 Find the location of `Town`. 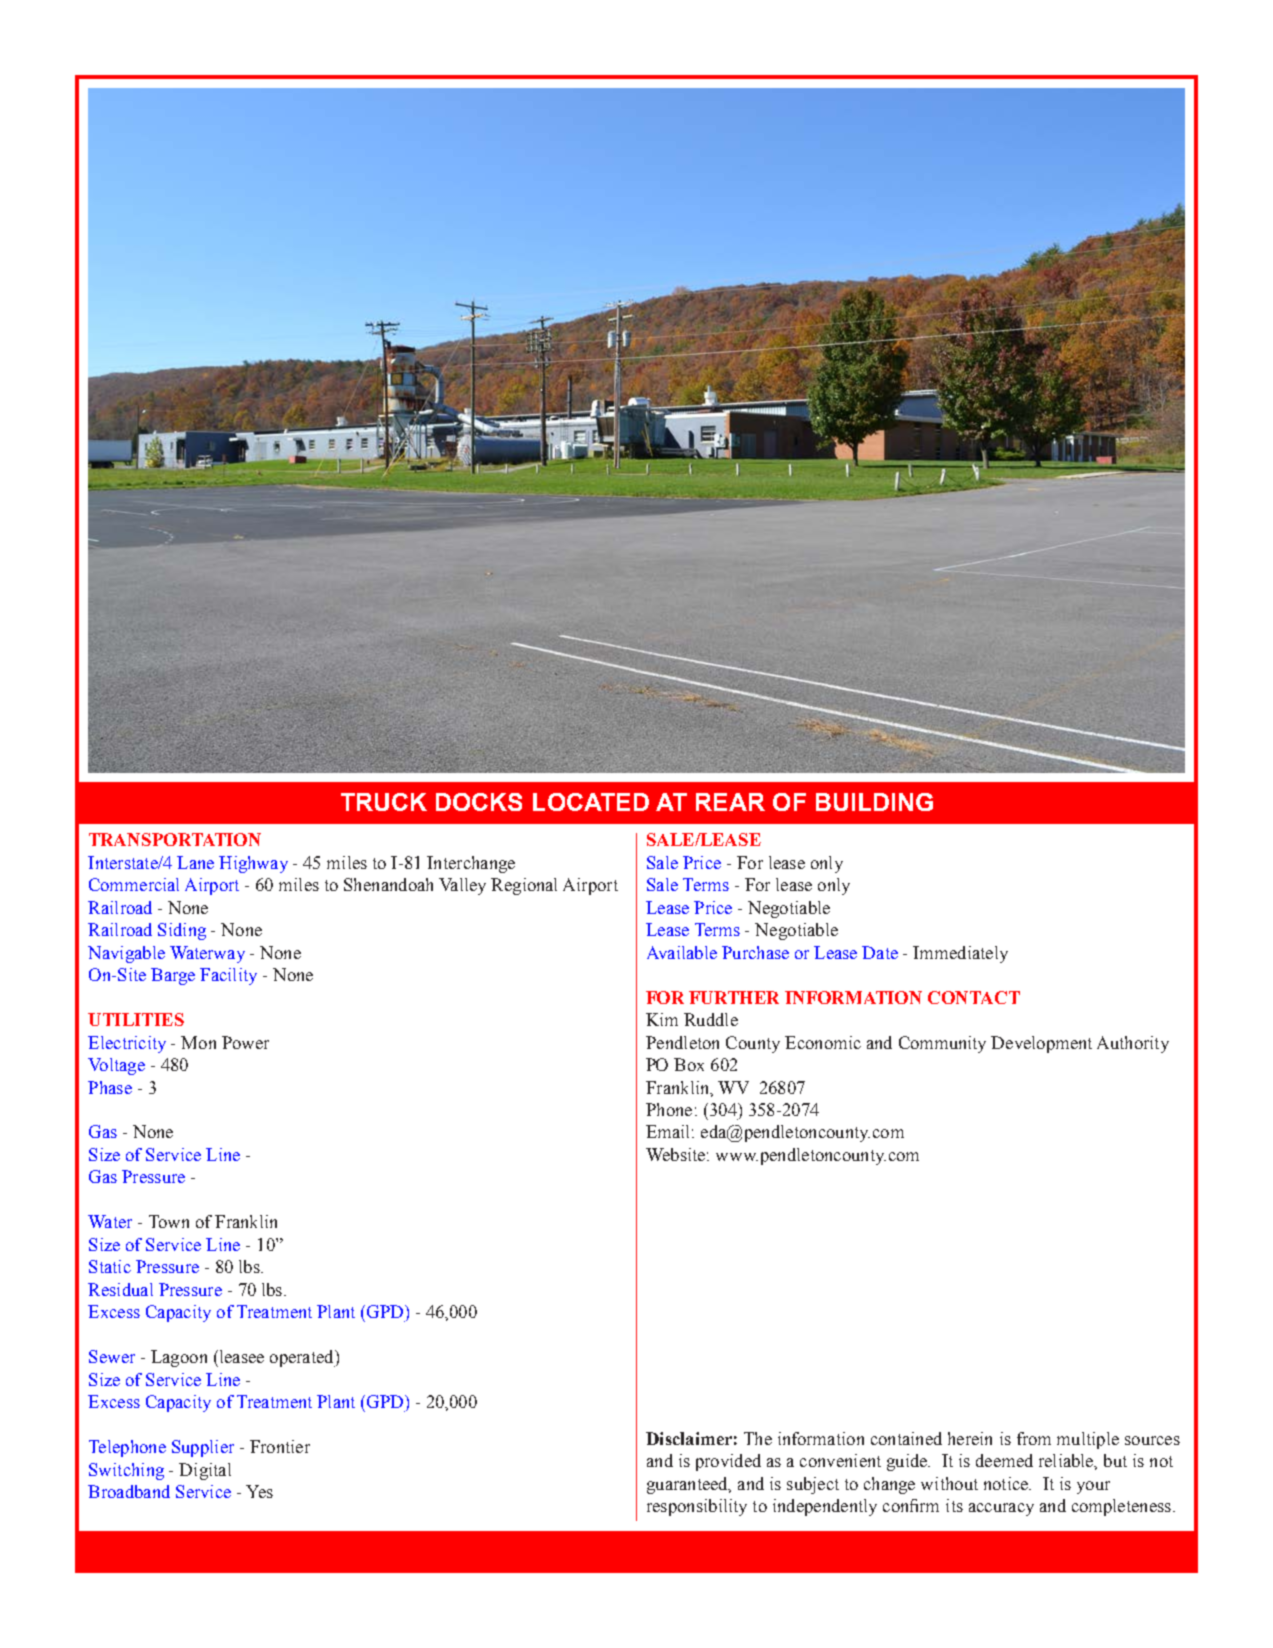

Town is located at coordinates (169, 1221).
